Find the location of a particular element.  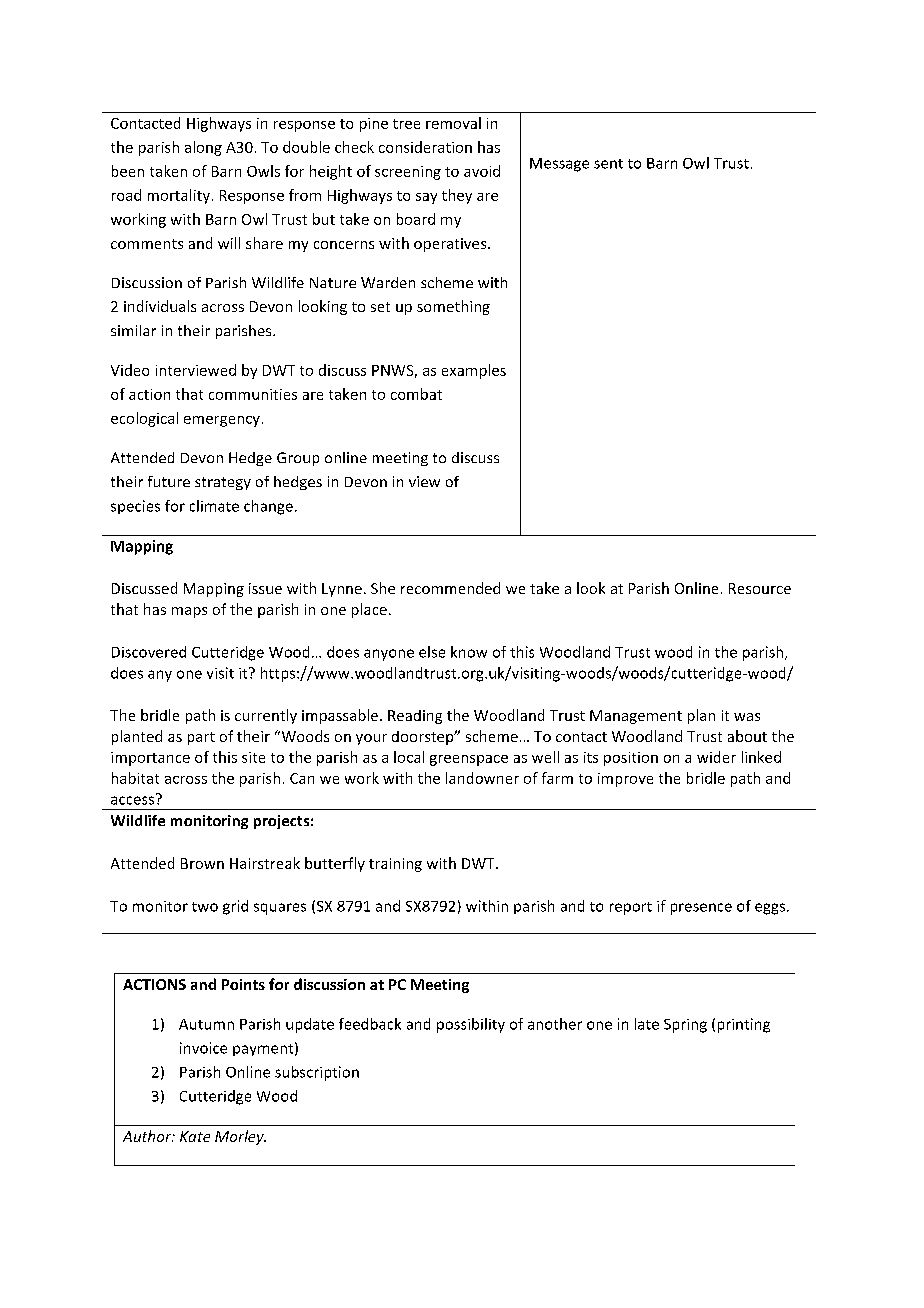

Spring is located at coordinates (685, 1026).
